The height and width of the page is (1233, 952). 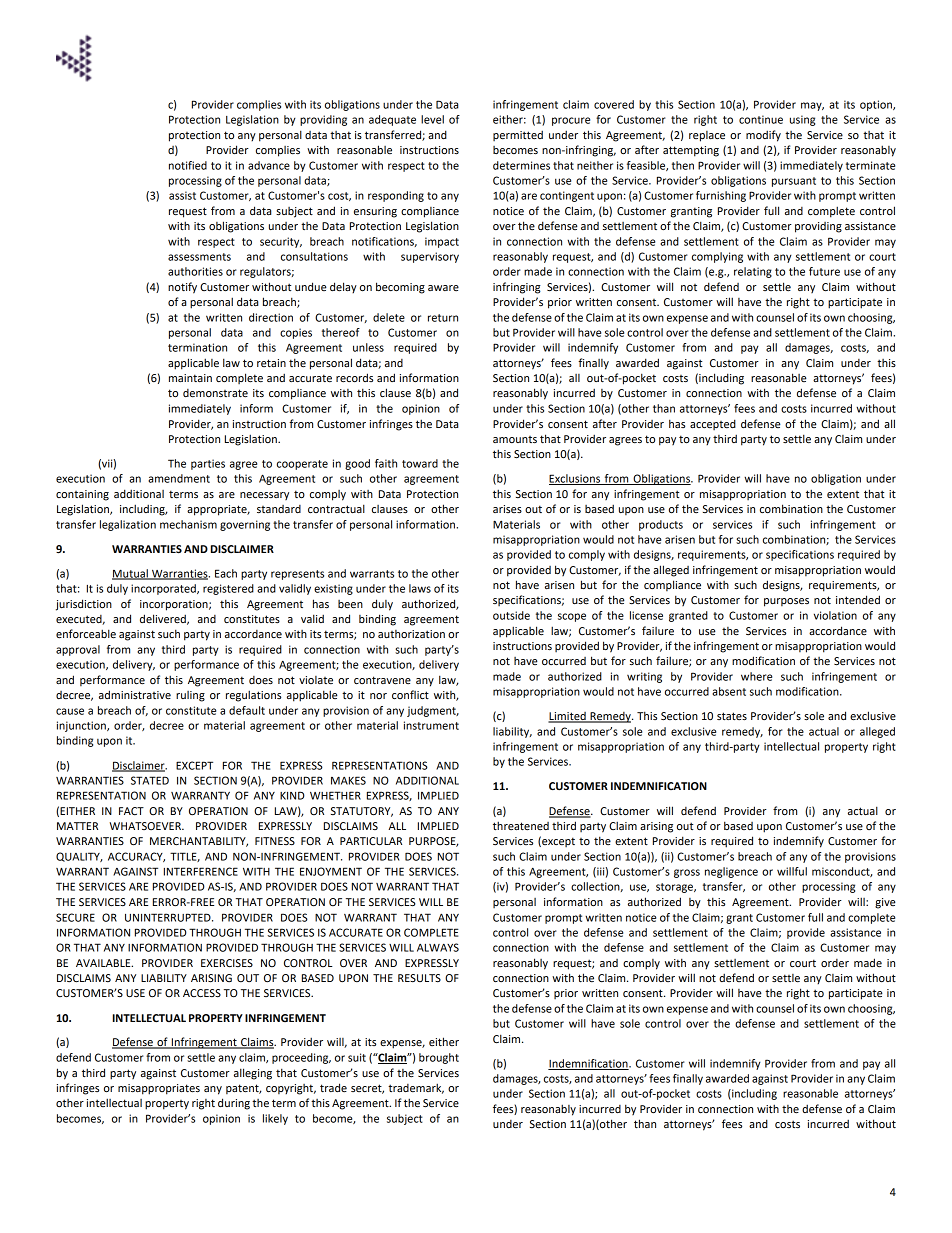 I want to click on outside, so click(x=511, y=615).
